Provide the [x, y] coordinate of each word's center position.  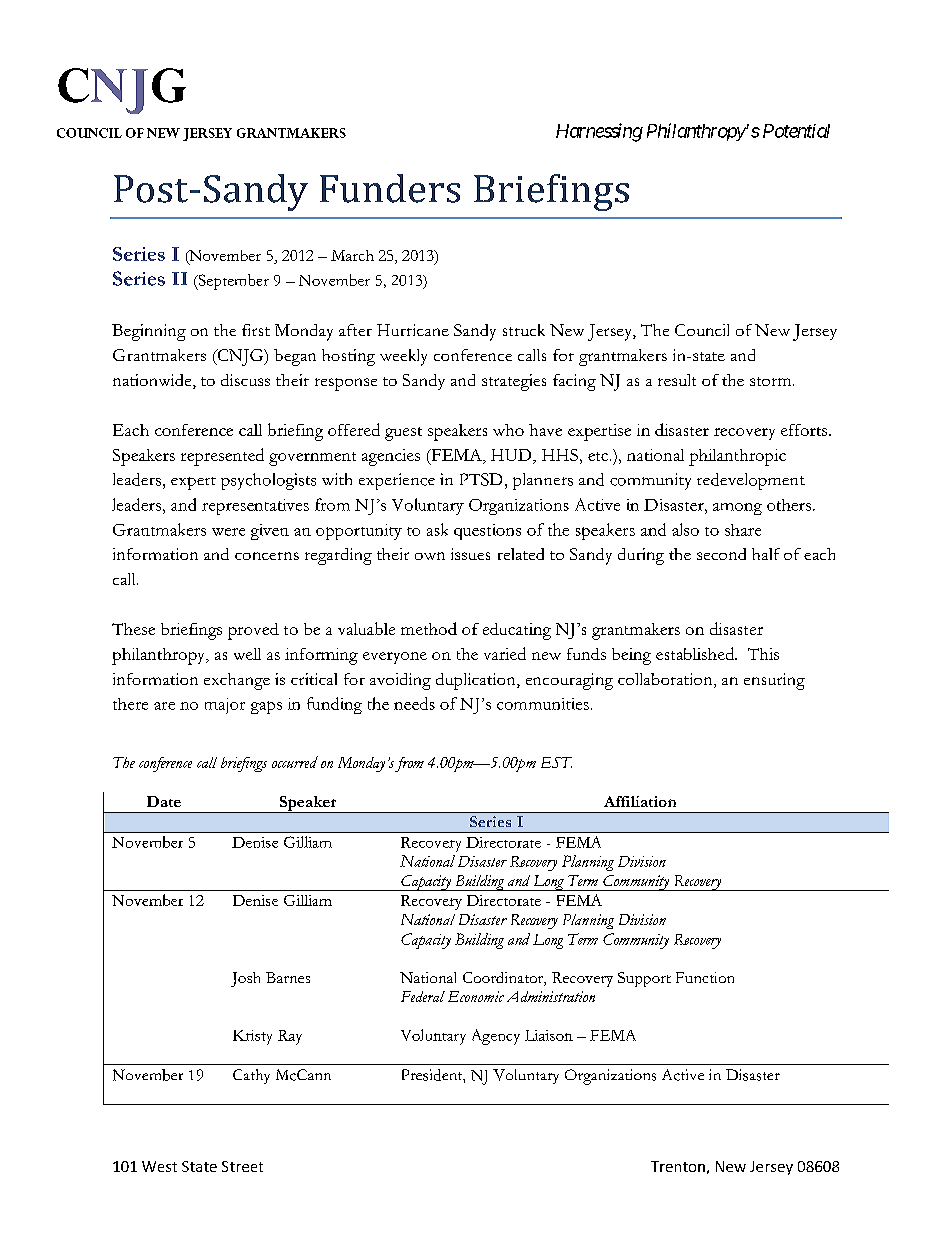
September [232, 282]
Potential [796, 131]
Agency [496, 1037]
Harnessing [599, 132]
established [696, 653]
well [247, 654]
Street [242, 1166]
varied [505, 653]
